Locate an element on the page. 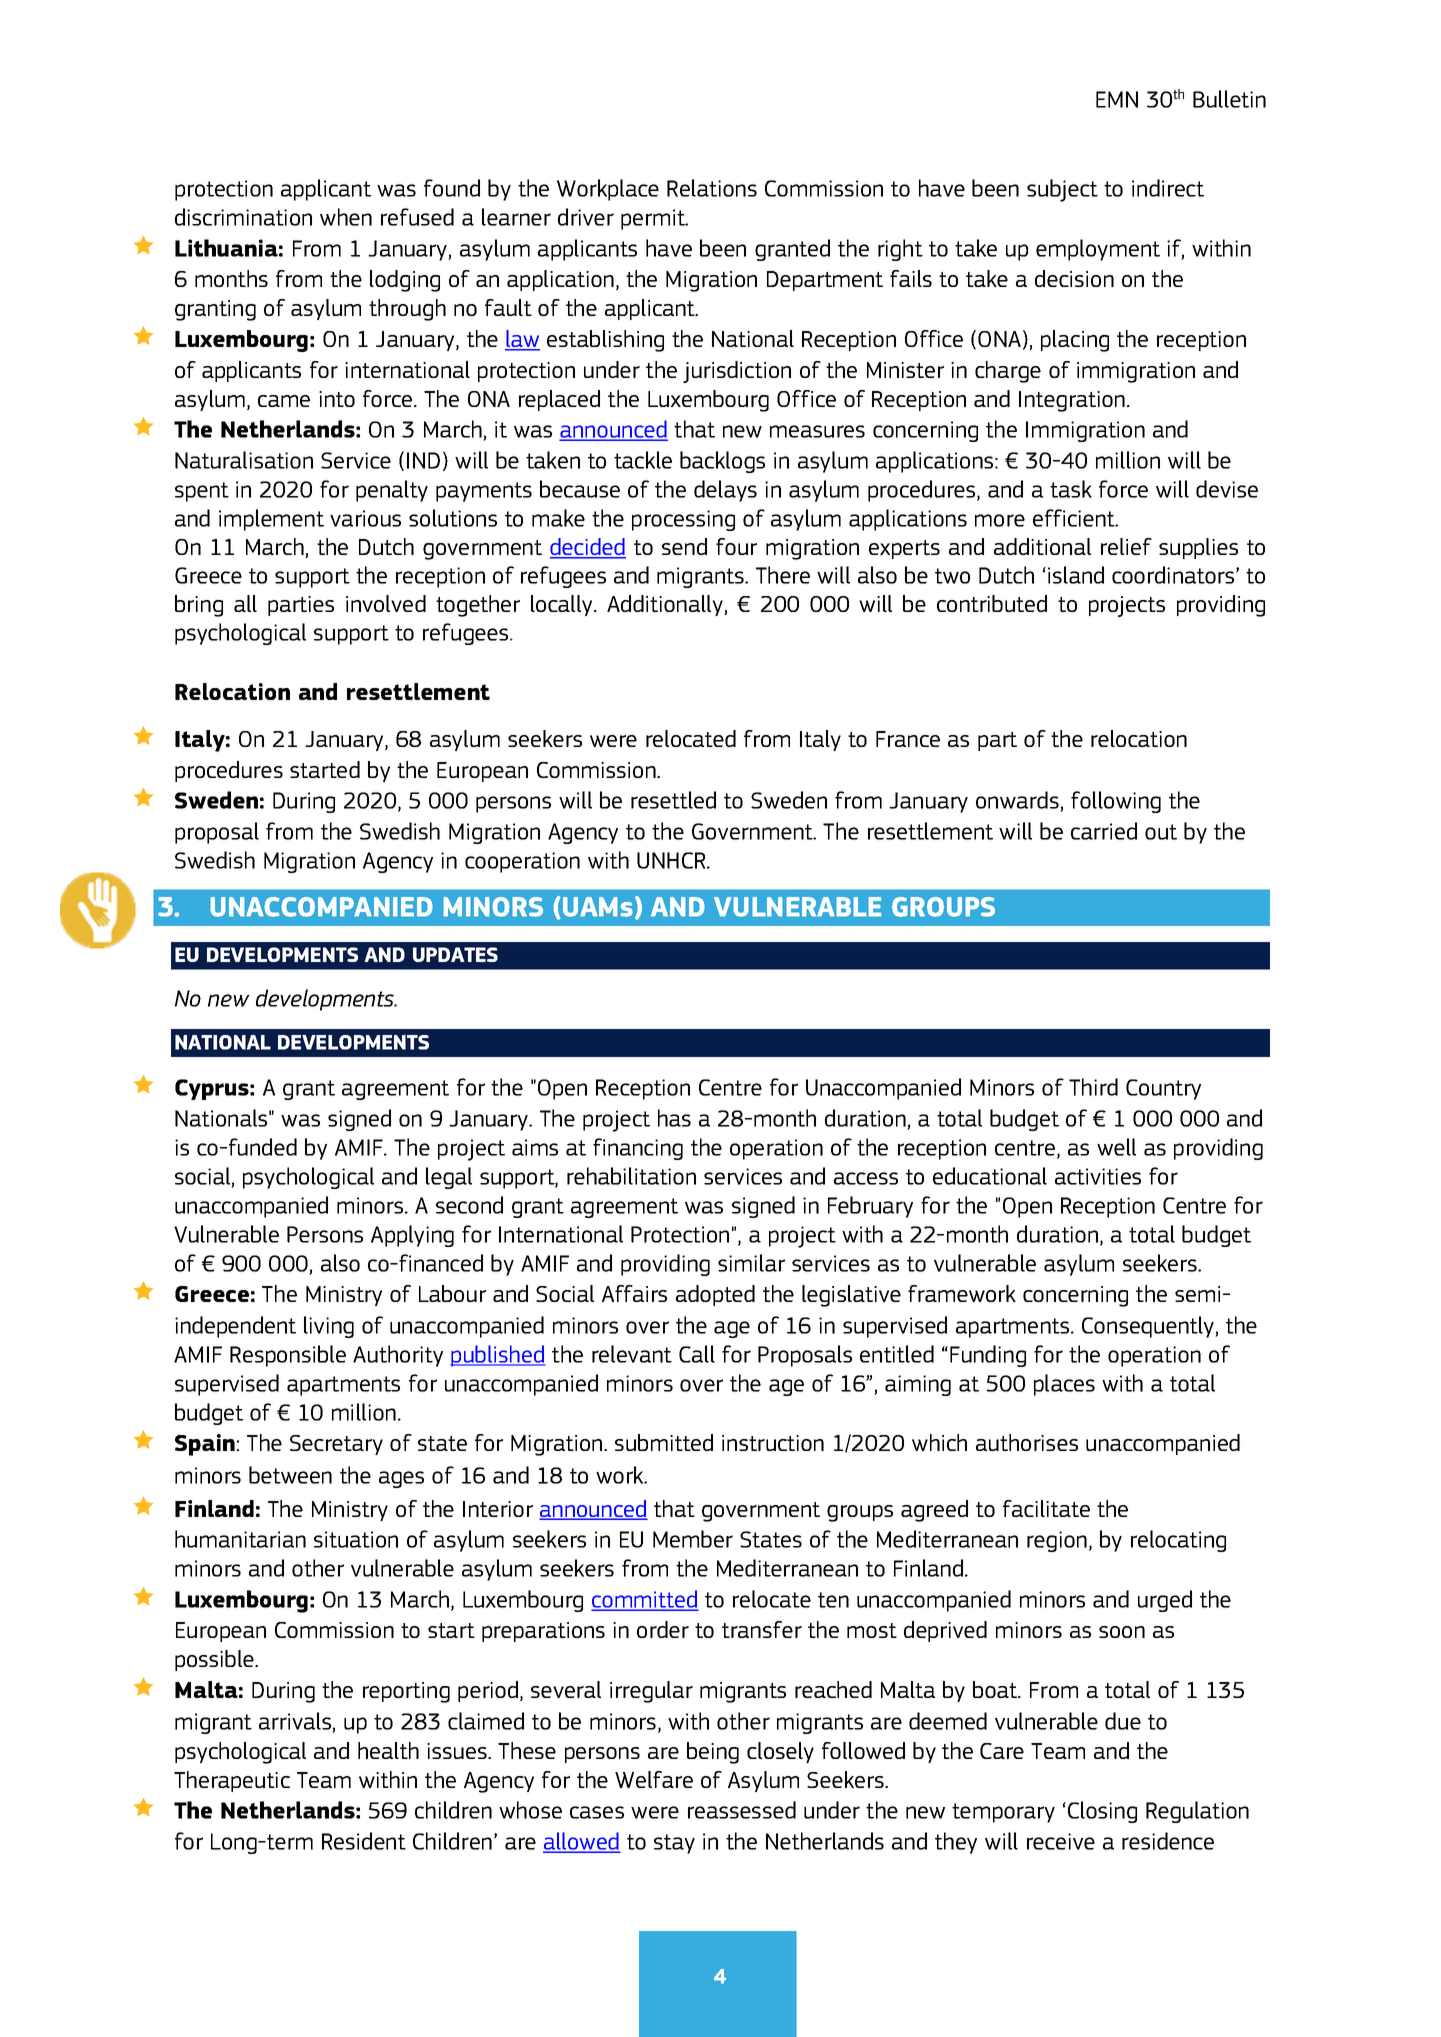 The width and height of the page is (1441, 2037). subject is located at coordinates (1062, 190).
